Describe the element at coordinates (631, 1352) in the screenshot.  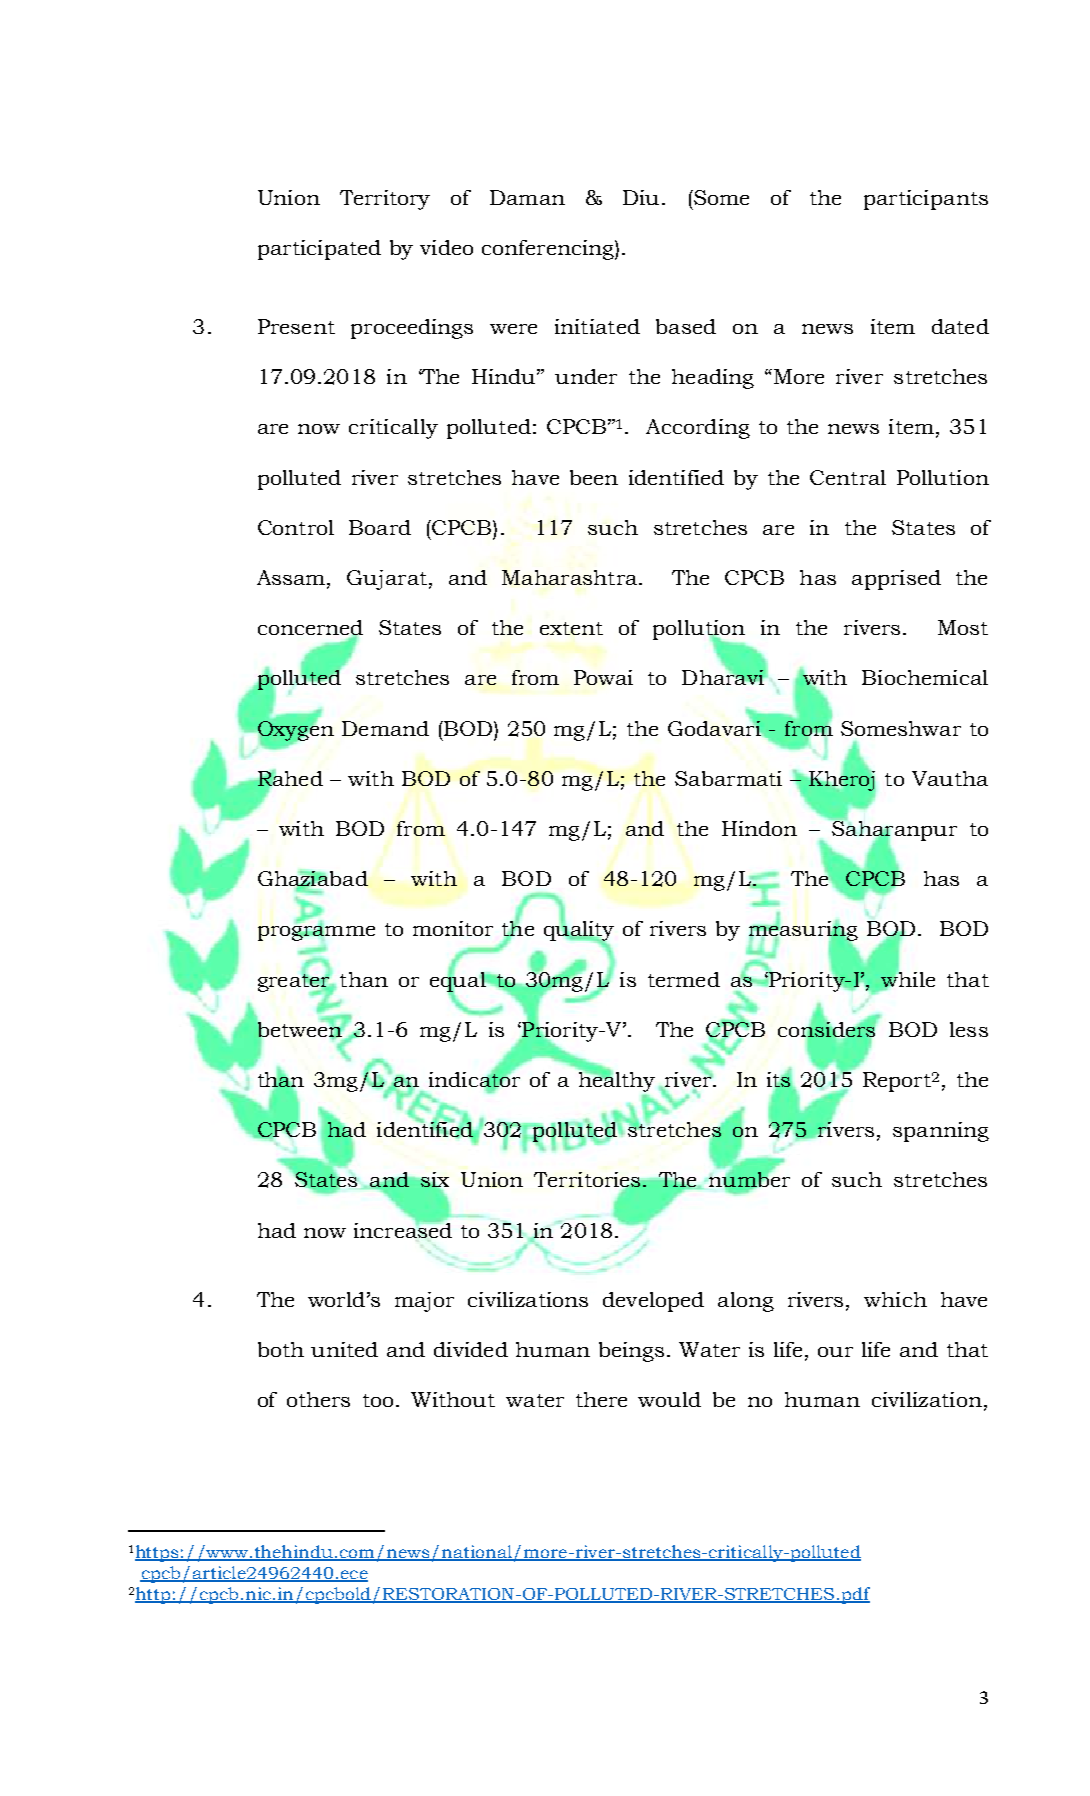
I see `beings` at that location.
